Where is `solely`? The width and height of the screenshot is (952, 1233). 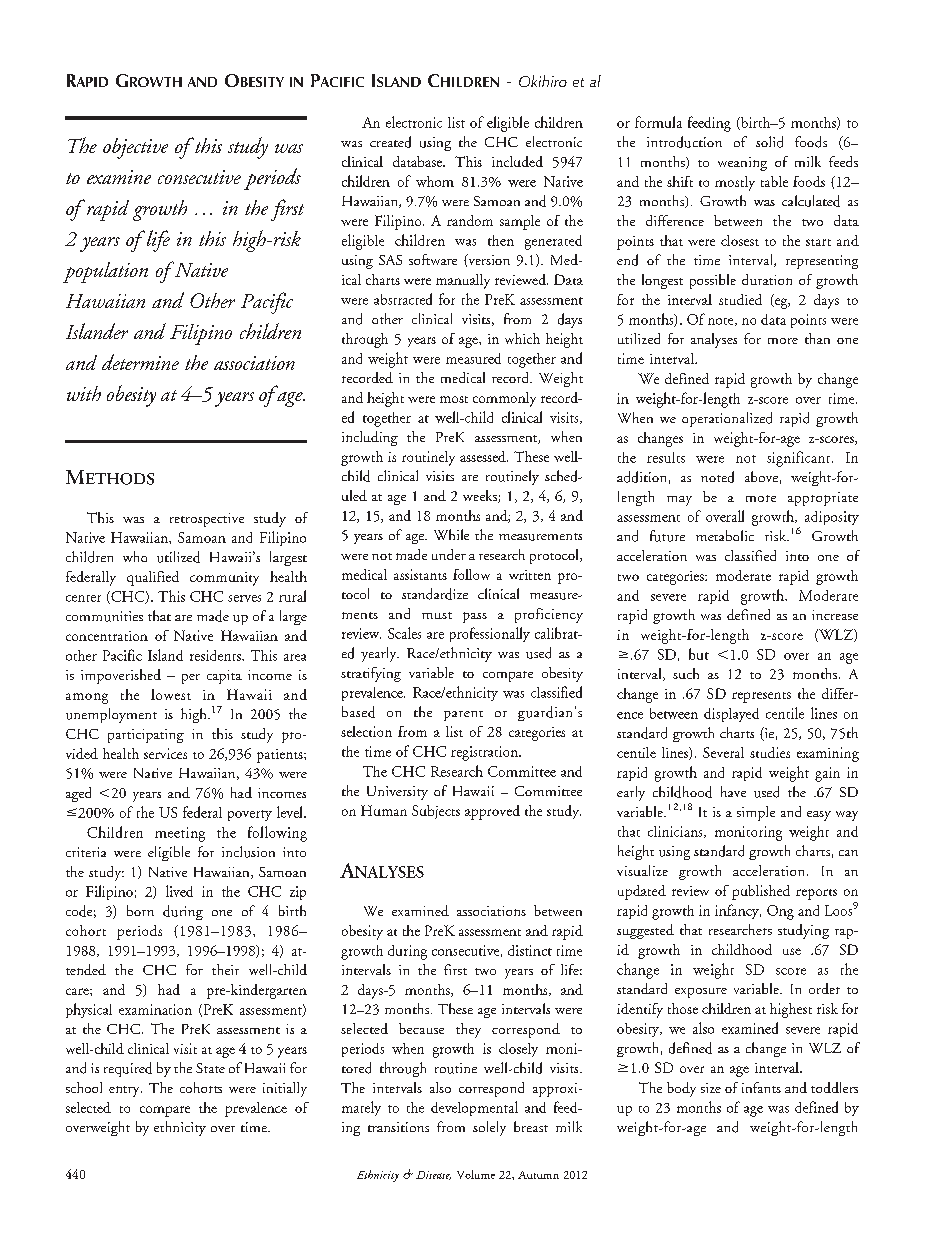
solely is located at coordinates (489, 1128).
